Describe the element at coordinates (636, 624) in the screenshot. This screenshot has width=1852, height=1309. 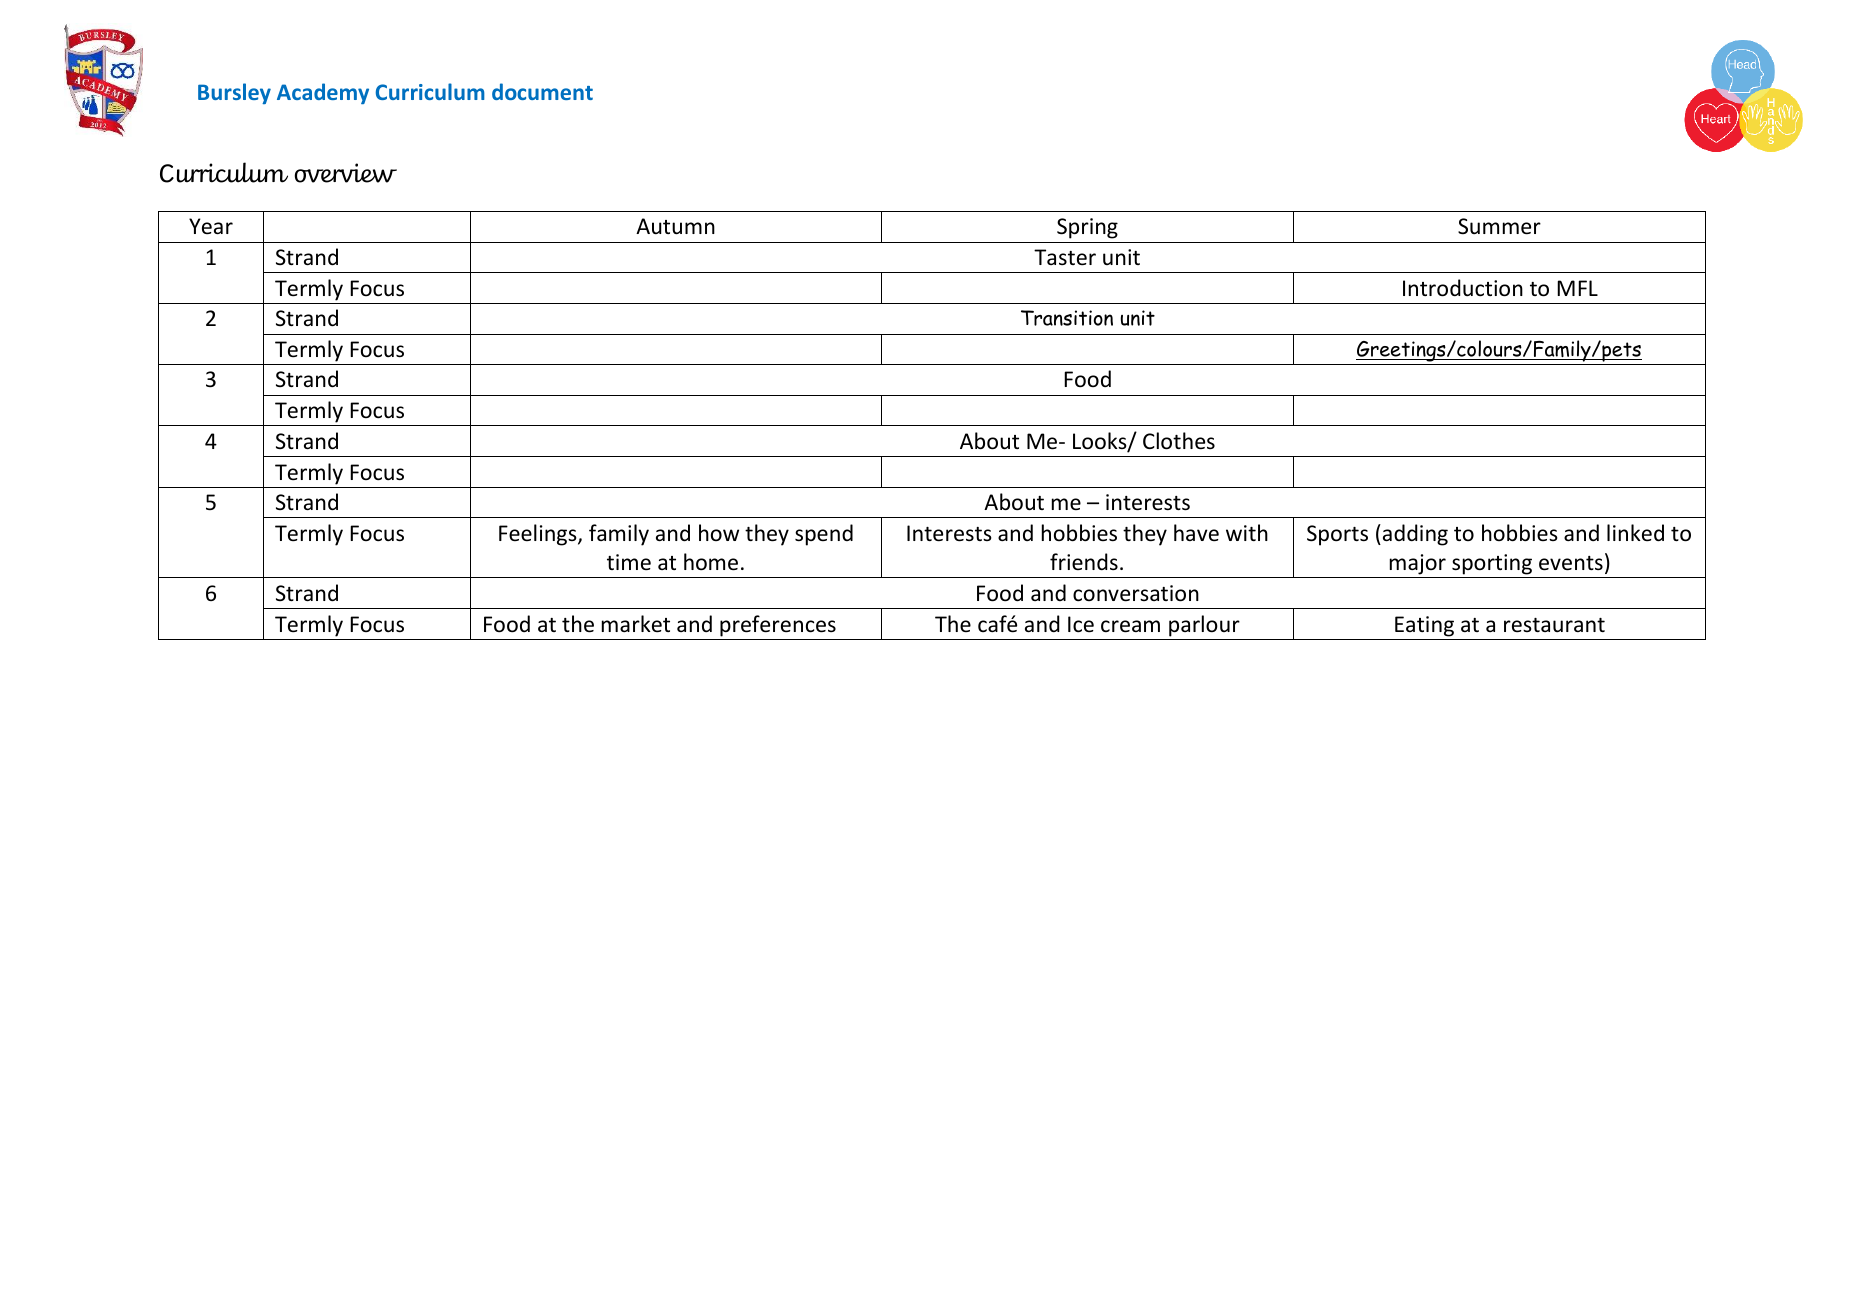
I see `market` at that location.
